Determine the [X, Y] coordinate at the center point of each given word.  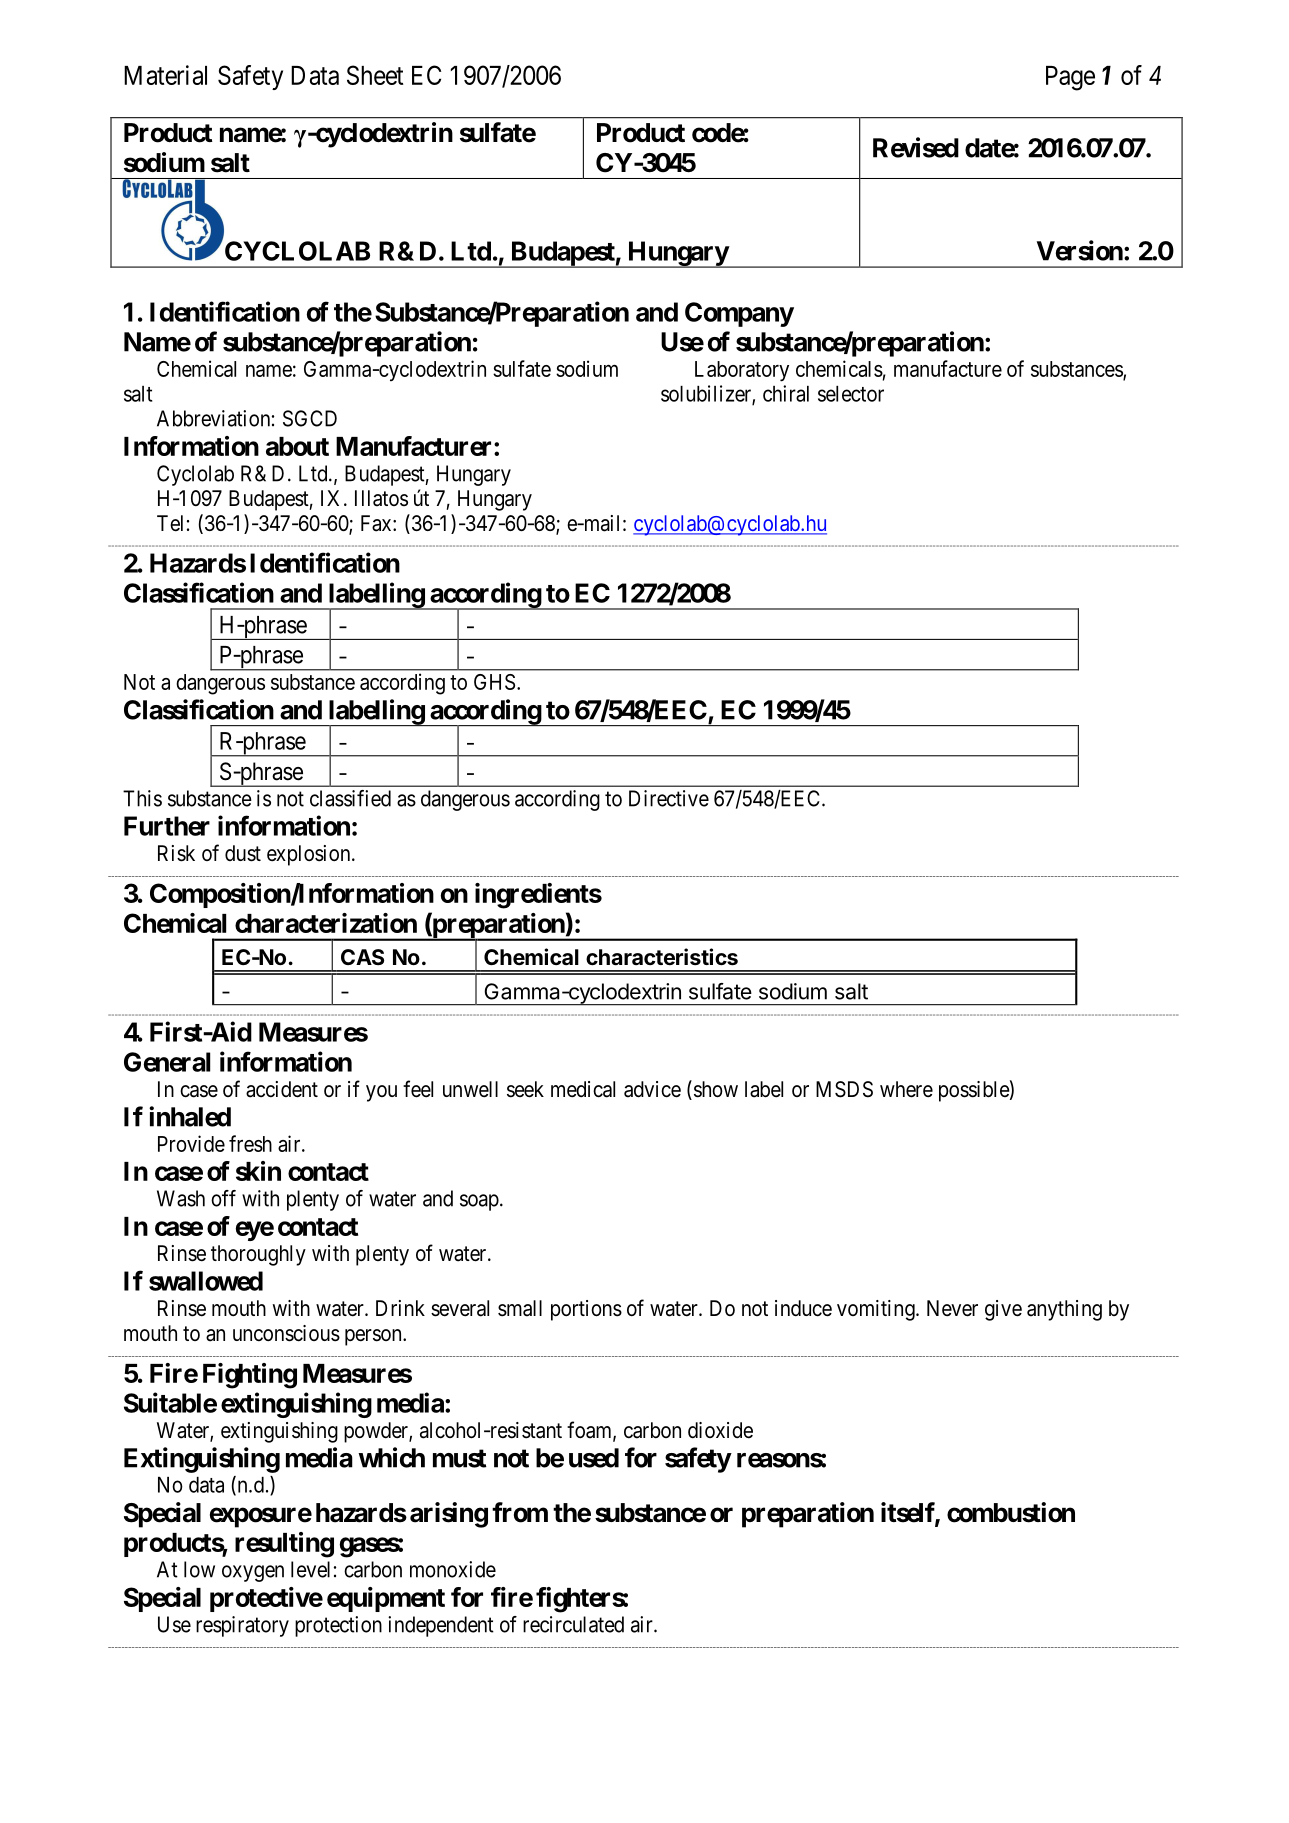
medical [583, 1089]
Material [165, 75]
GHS [494, 682]
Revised [916, 147]
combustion [1011, 1512]
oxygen [253, 1573]
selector [851, 394]
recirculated [573, 1624]
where [906, 1089]
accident [282, 1089]
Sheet [375, 75]
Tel [170, 523]
